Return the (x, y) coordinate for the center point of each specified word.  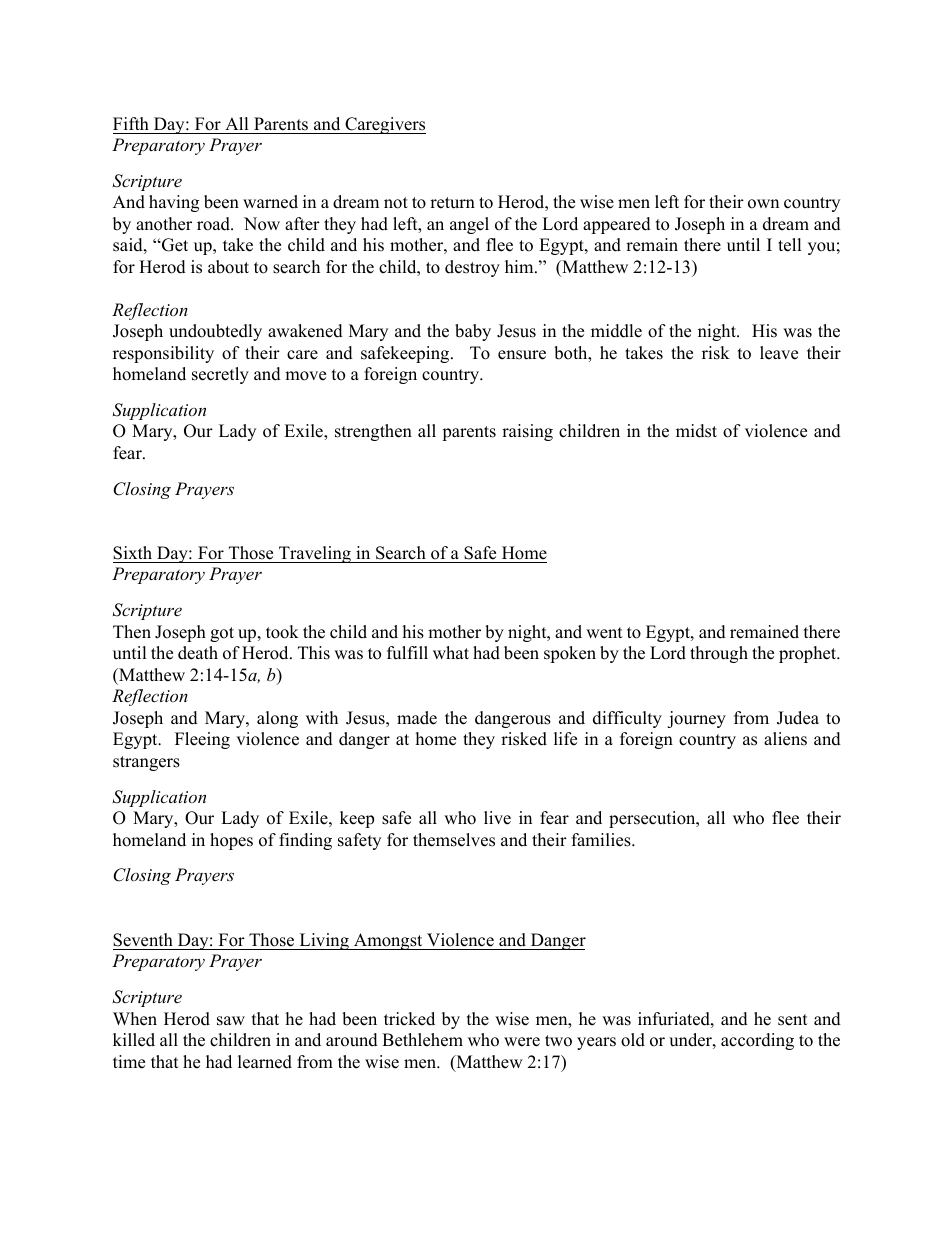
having (174, 203)
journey (696, 719)
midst (696, 431)
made (417, 718)
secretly (220, 375)
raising (527, 432)
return (452, 203)
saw (231, 1021)
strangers (146, 763)
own (763, 204)
